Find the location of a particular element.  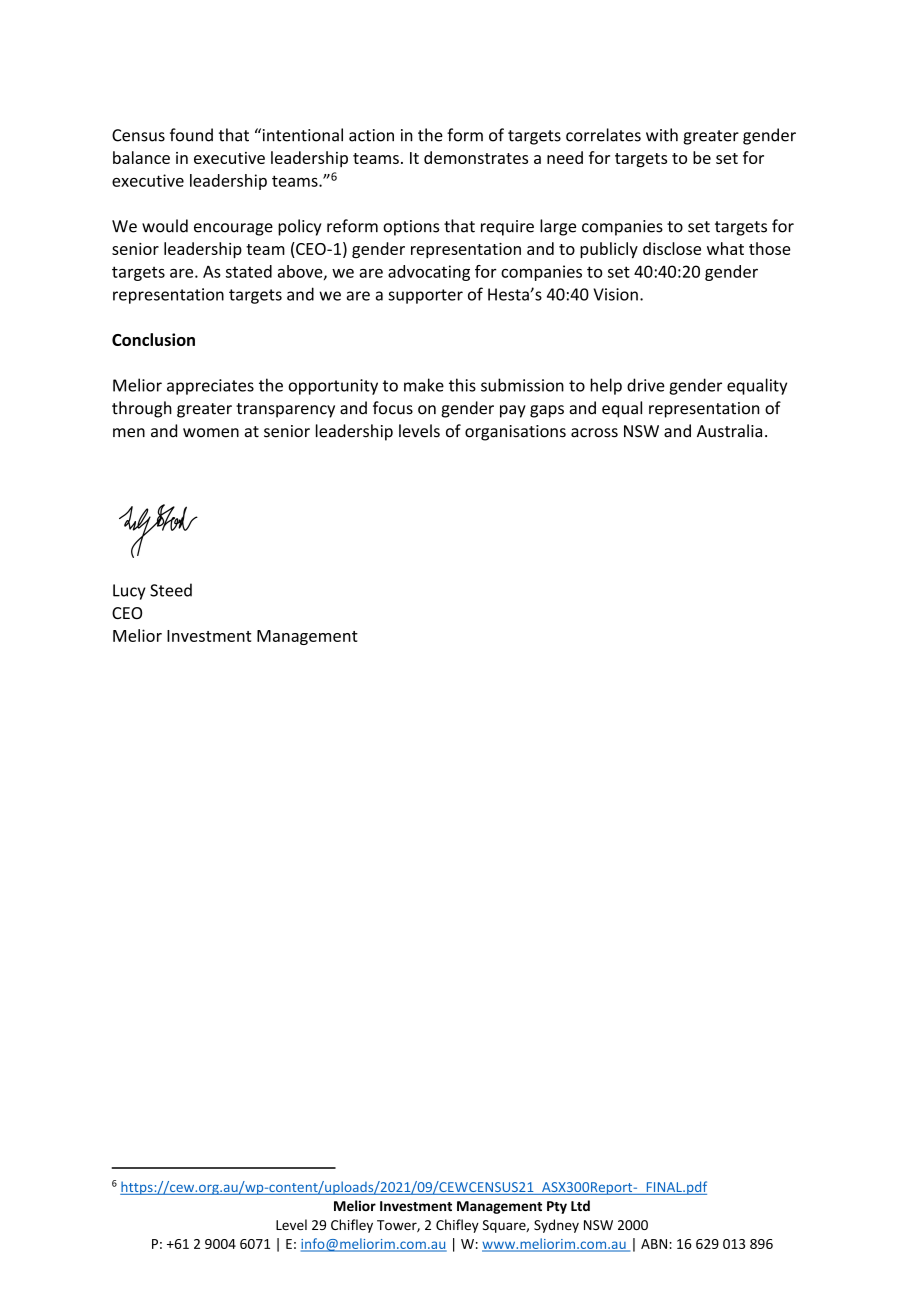

across is located at coordinates (594, 433).
